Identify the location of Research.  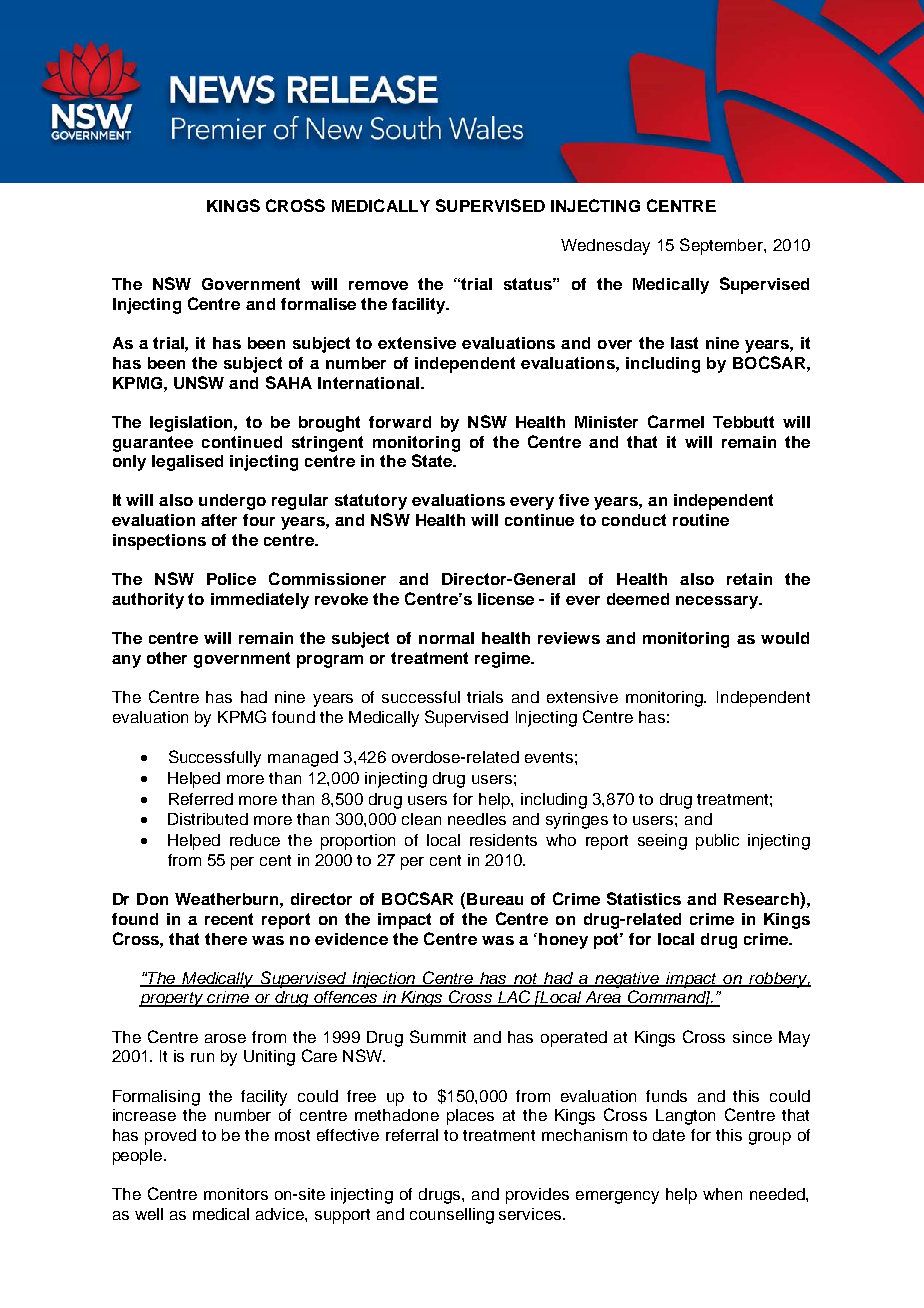
(762, 898).
